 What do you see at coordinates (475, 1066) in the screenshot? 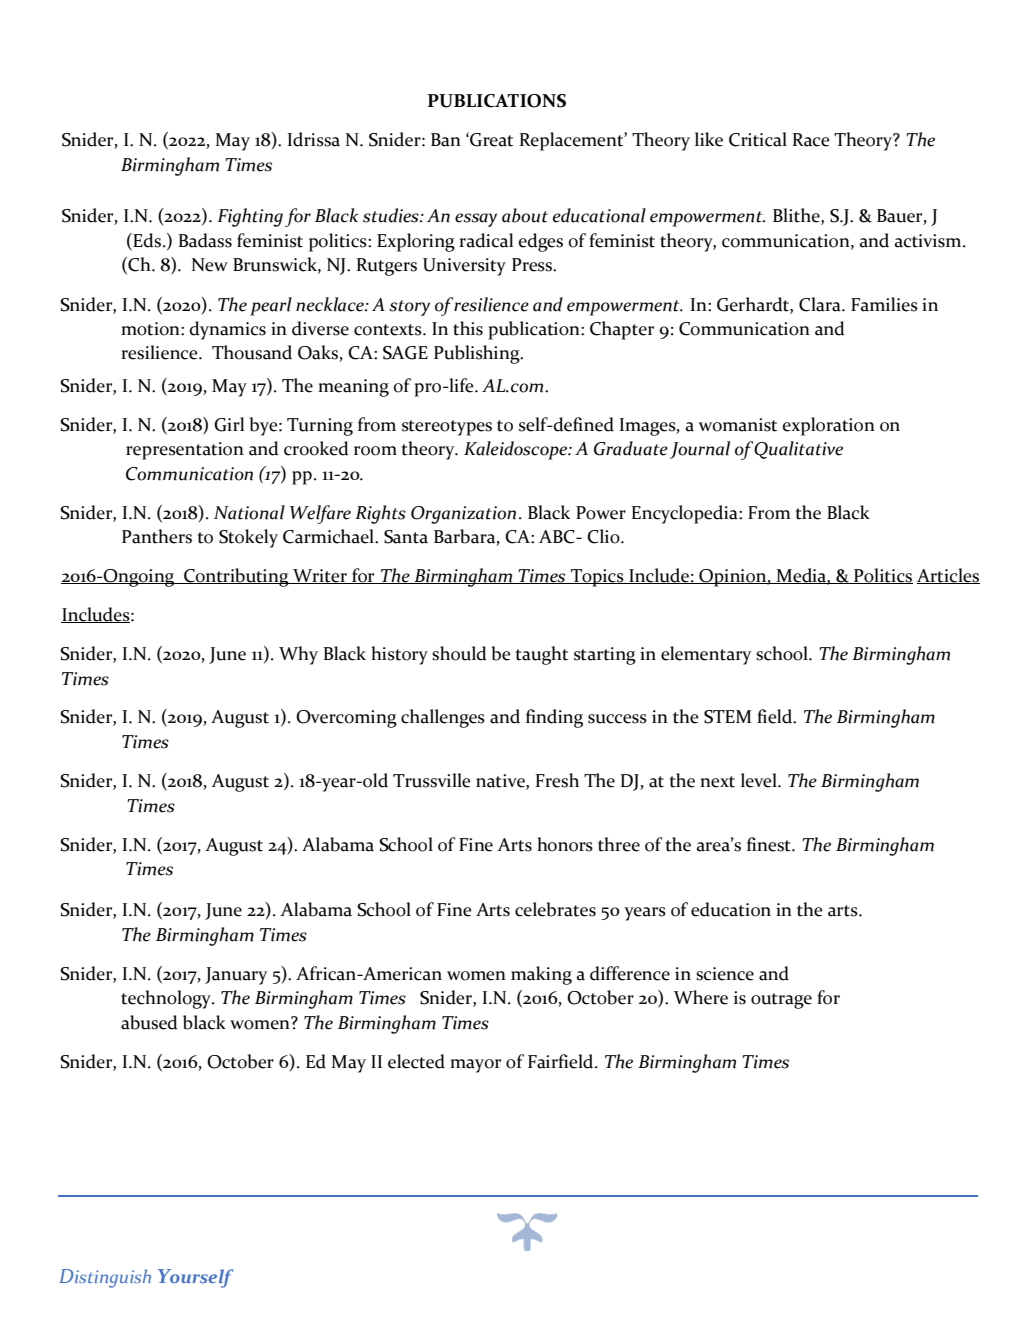
I see `mayor` at bounding box center [475, 1066].
